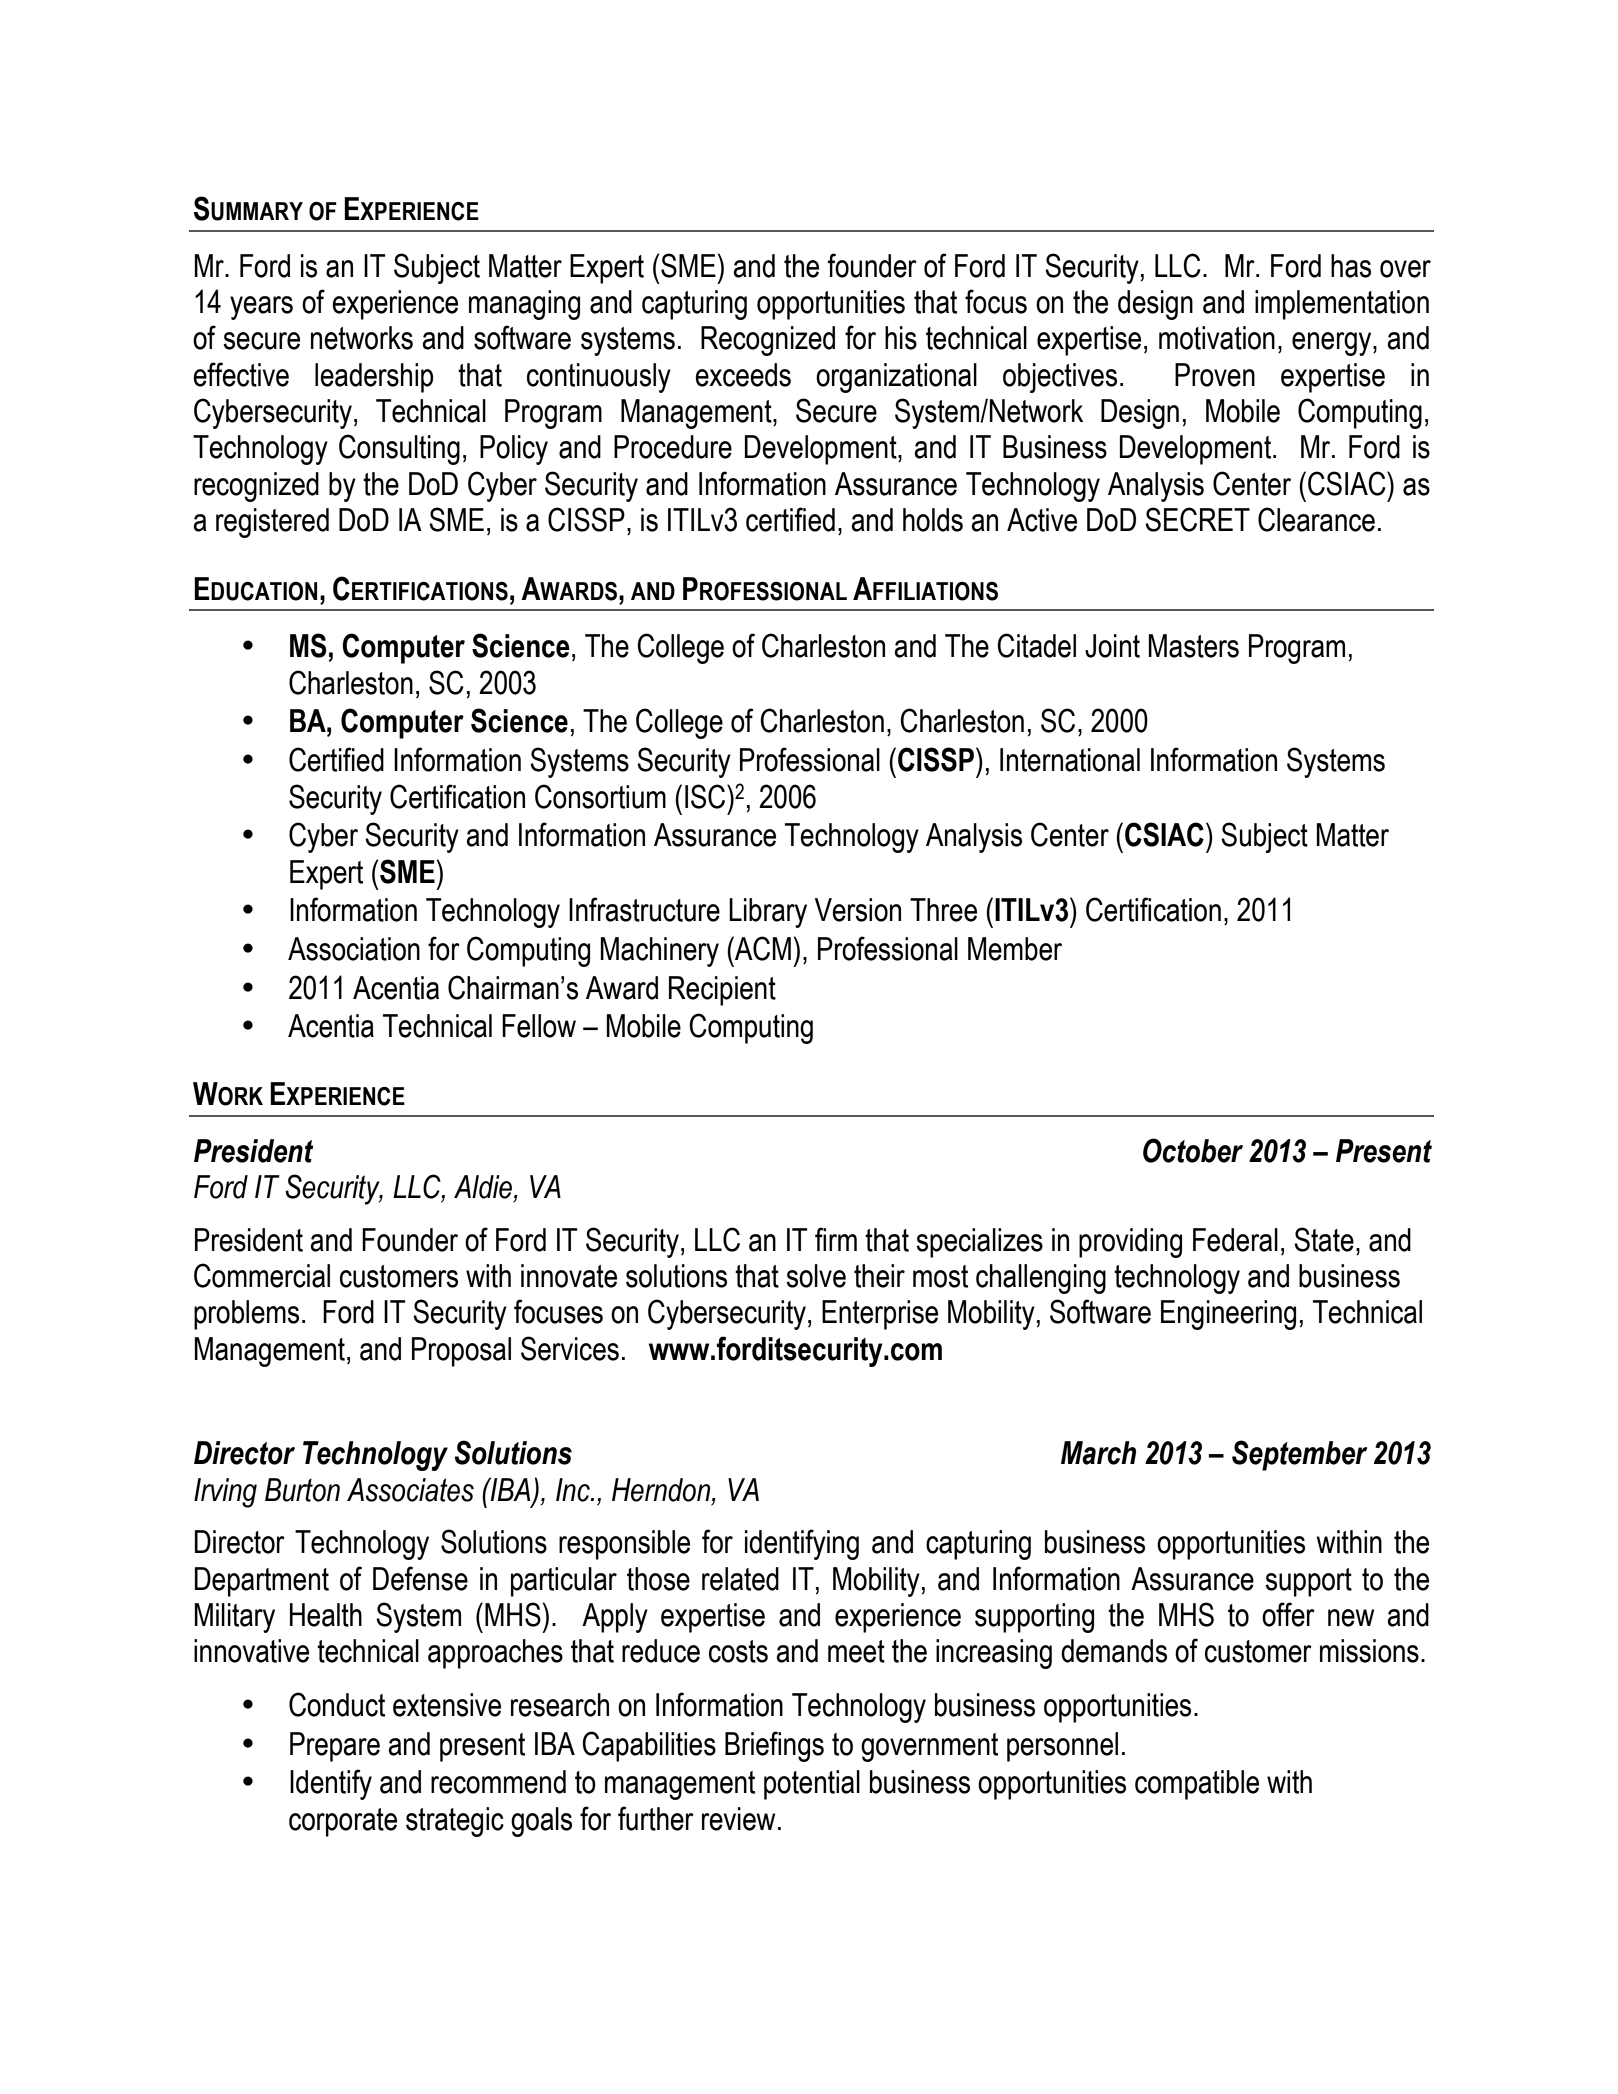  Describe the element at coordinates (1070, 760) in the image. I see `International` at that location.
